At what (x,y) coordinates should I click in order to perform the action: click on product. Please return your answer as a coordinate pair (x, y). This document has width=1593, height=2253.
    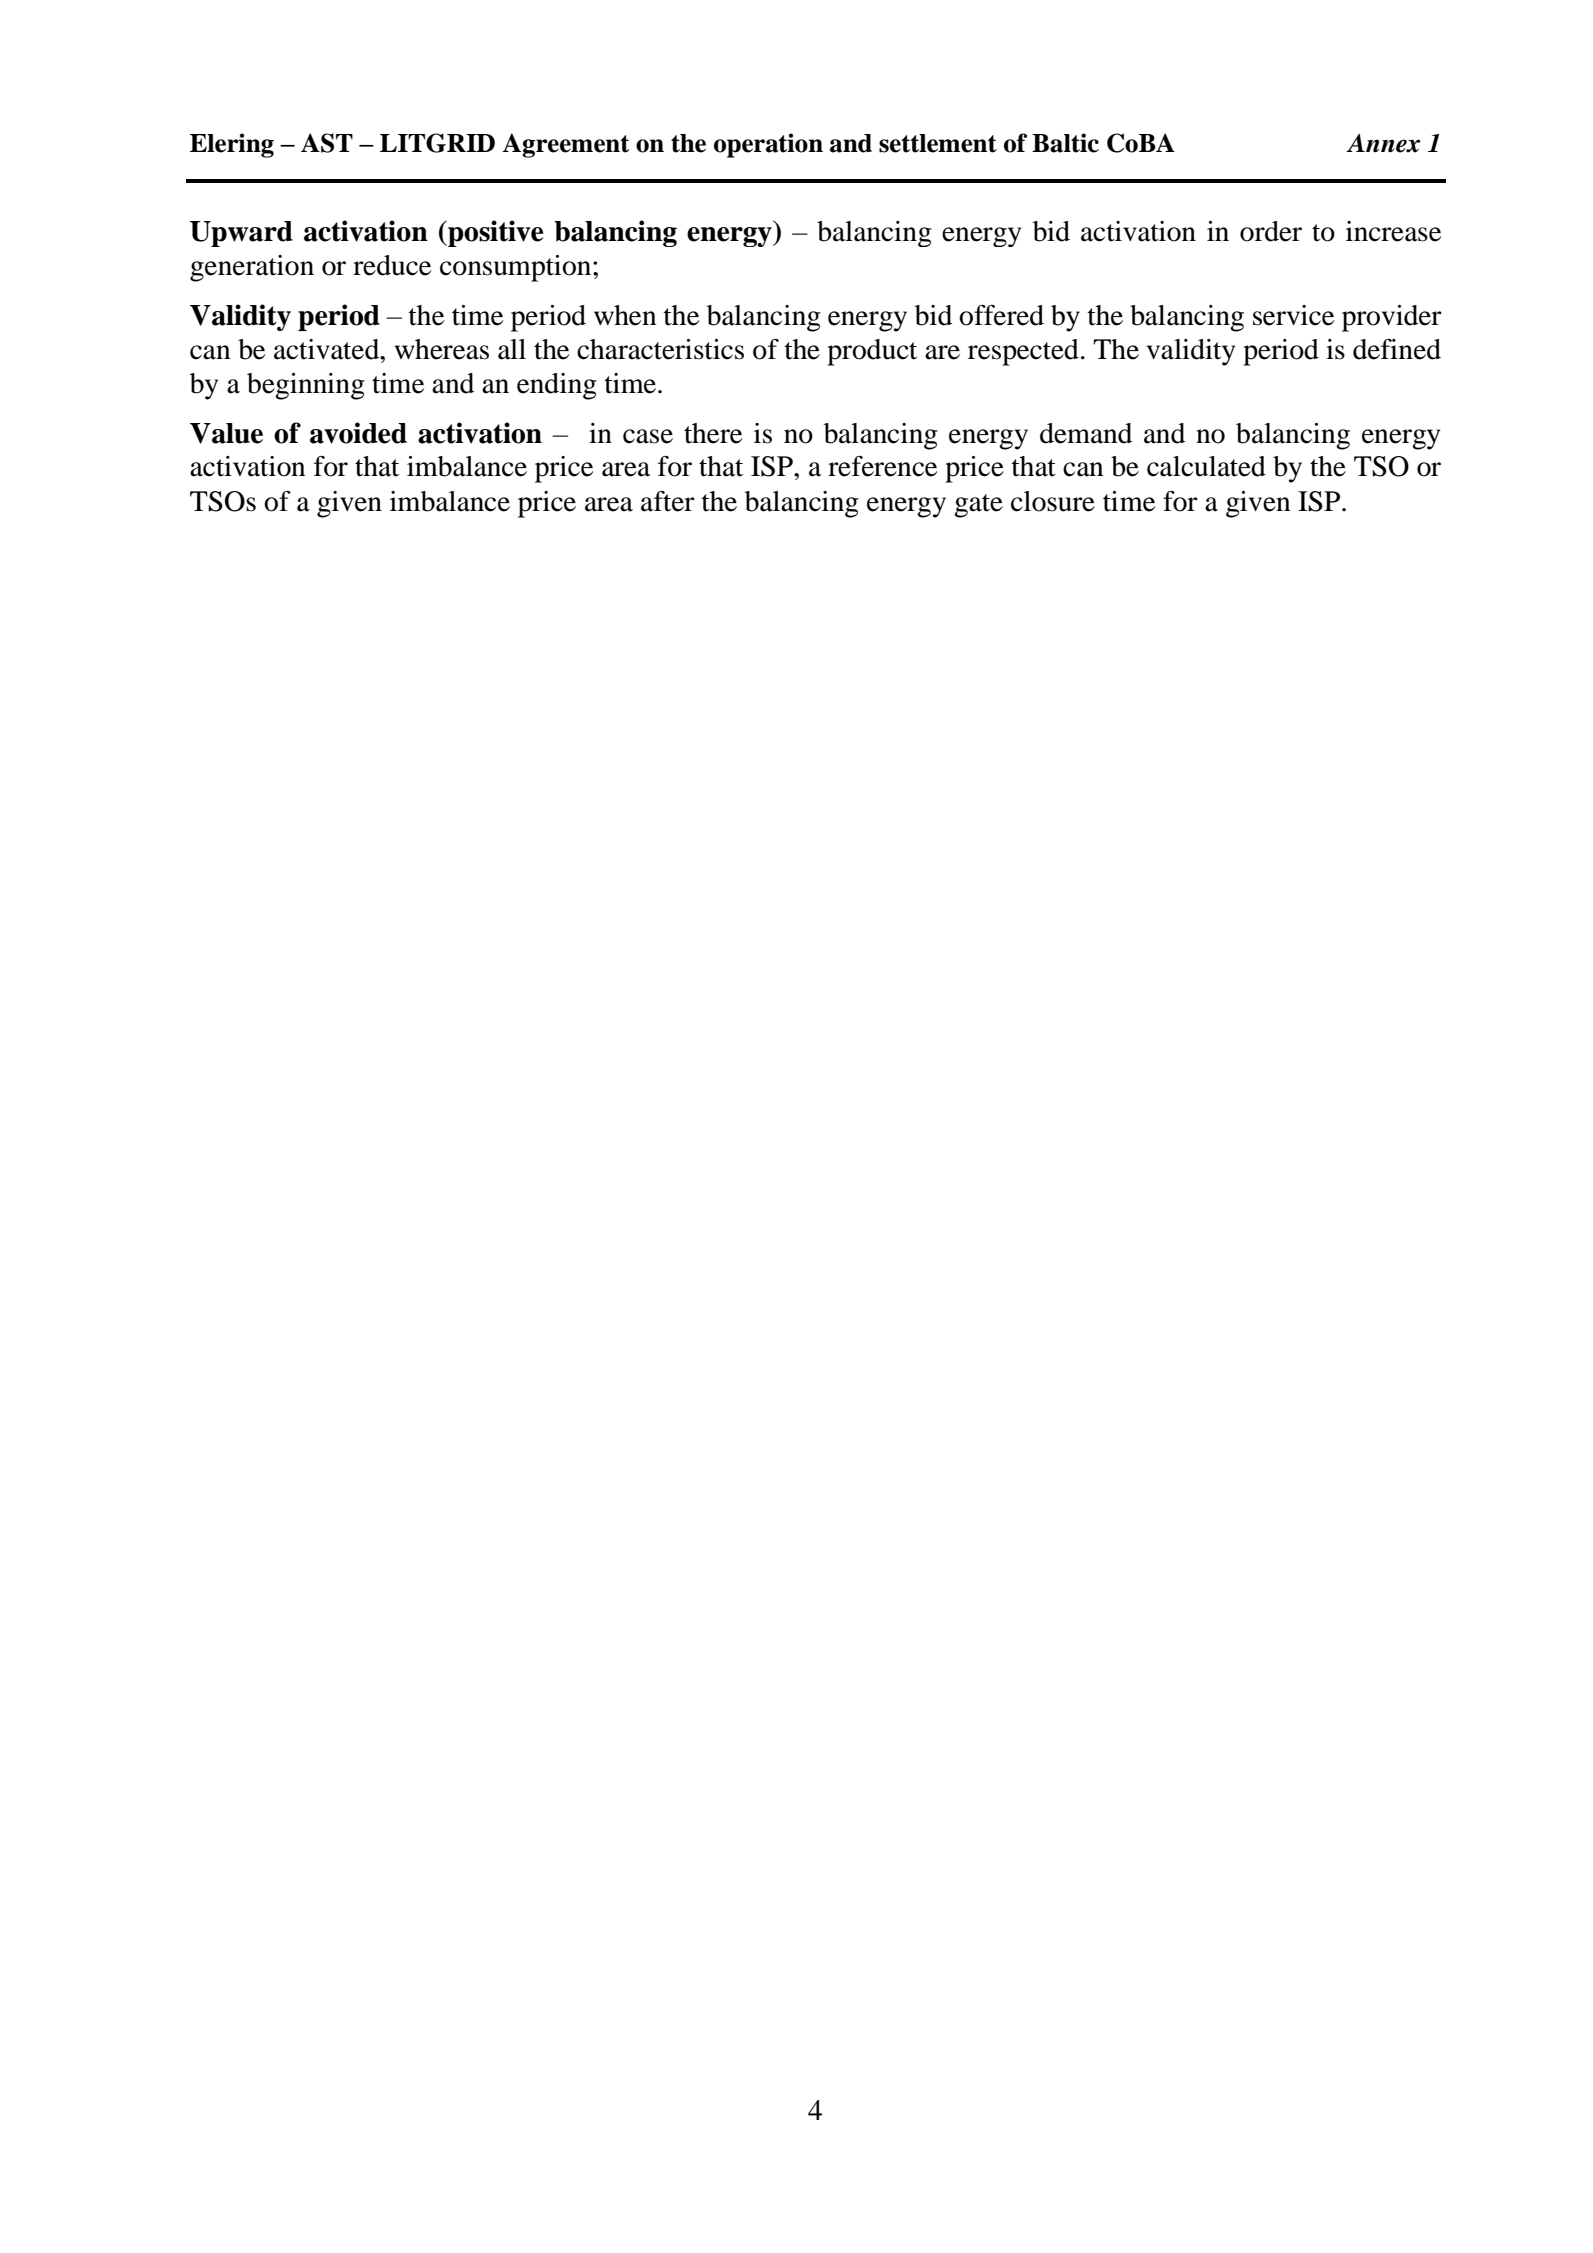
    Looking at the image, I should click on (872, 352).
